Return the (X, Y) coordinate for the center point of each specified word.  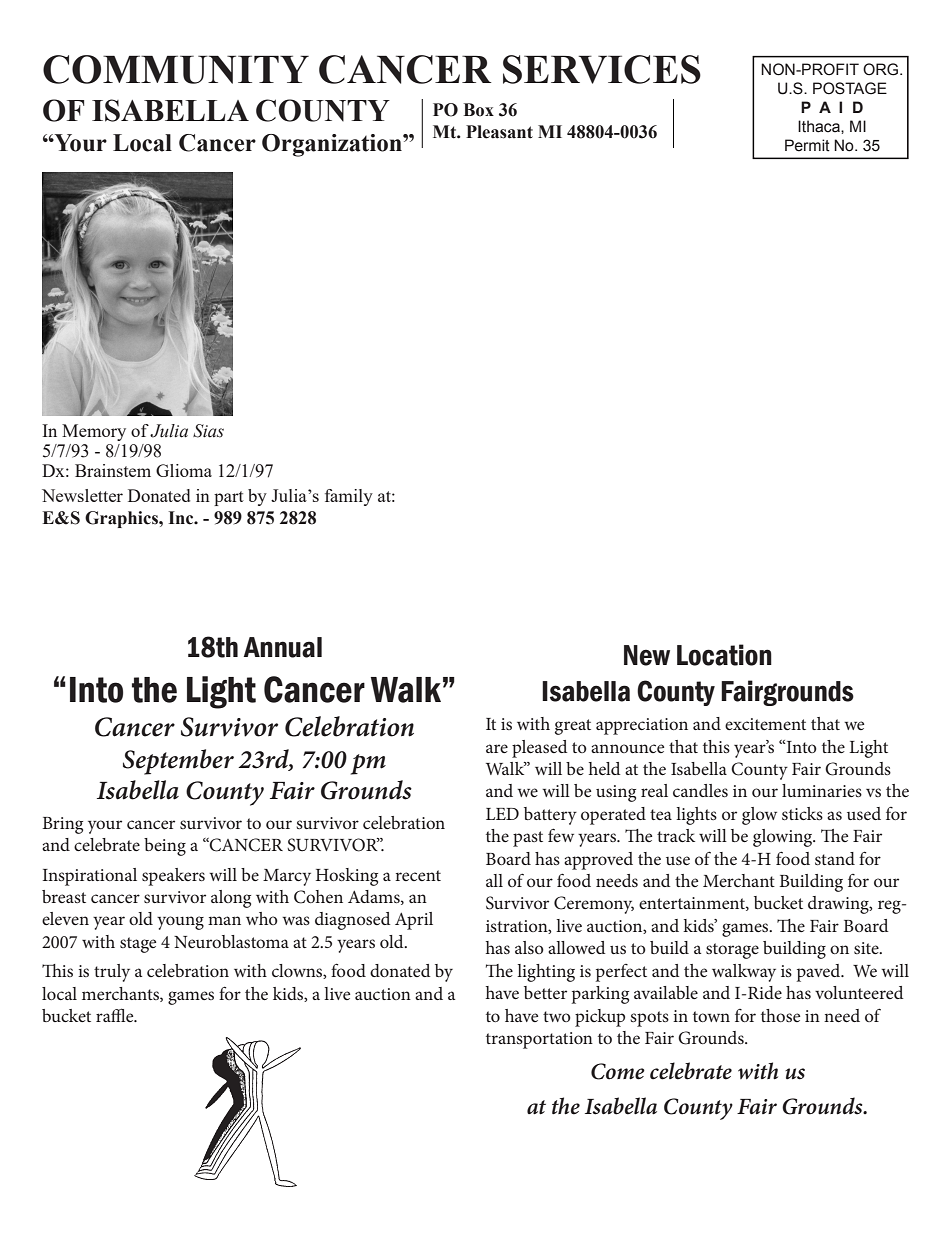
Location (724, 655)
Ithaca (820, 126)
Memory (94, 432)
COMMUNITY (176, 69)
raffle (116, 1015)
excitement (765, 724)
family (349, 497)
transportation (539, 1040)
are (497, 748)
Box (478, 110)
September (178, 762)
